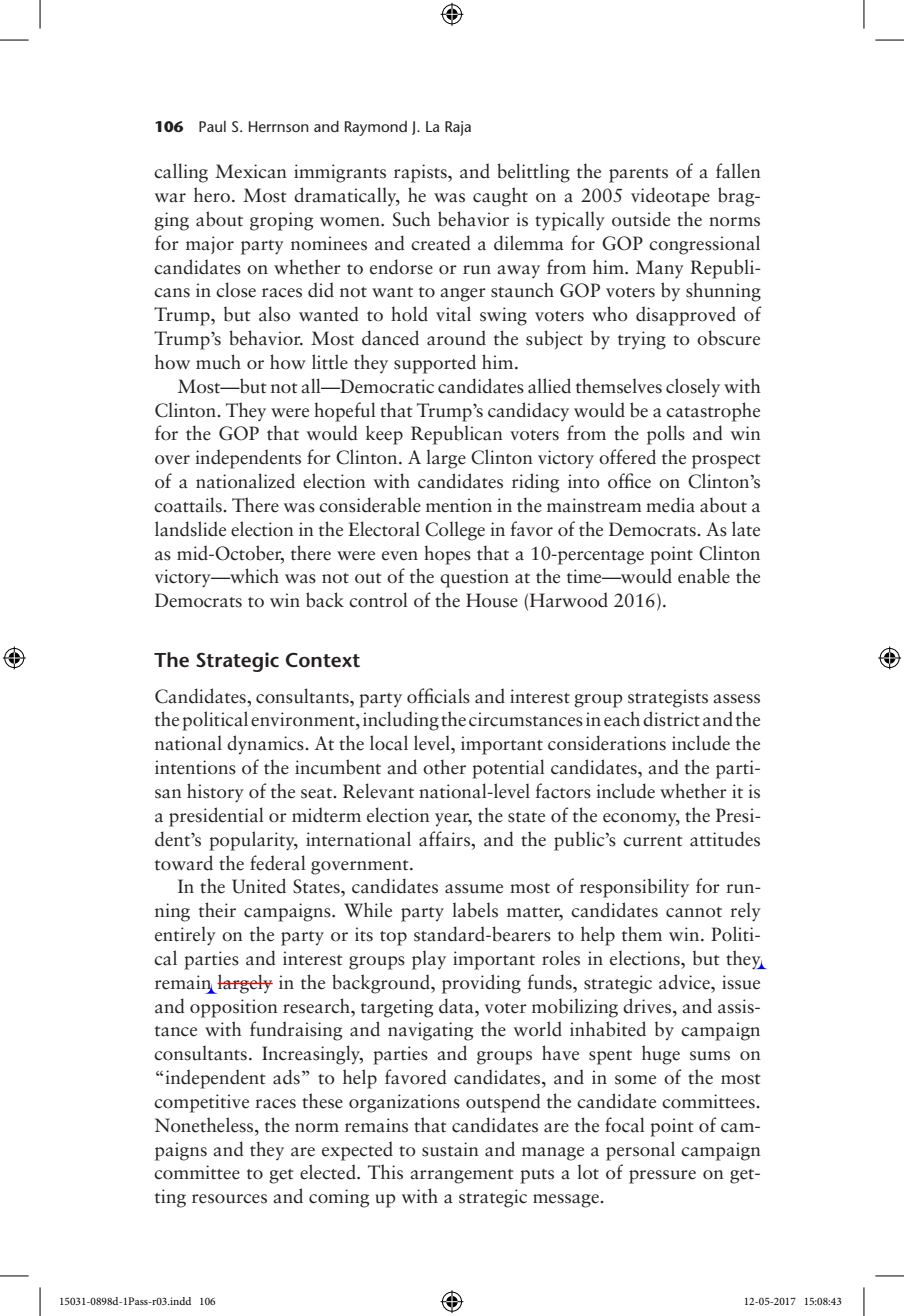  I want to click on strategists, so click(668, 698).
